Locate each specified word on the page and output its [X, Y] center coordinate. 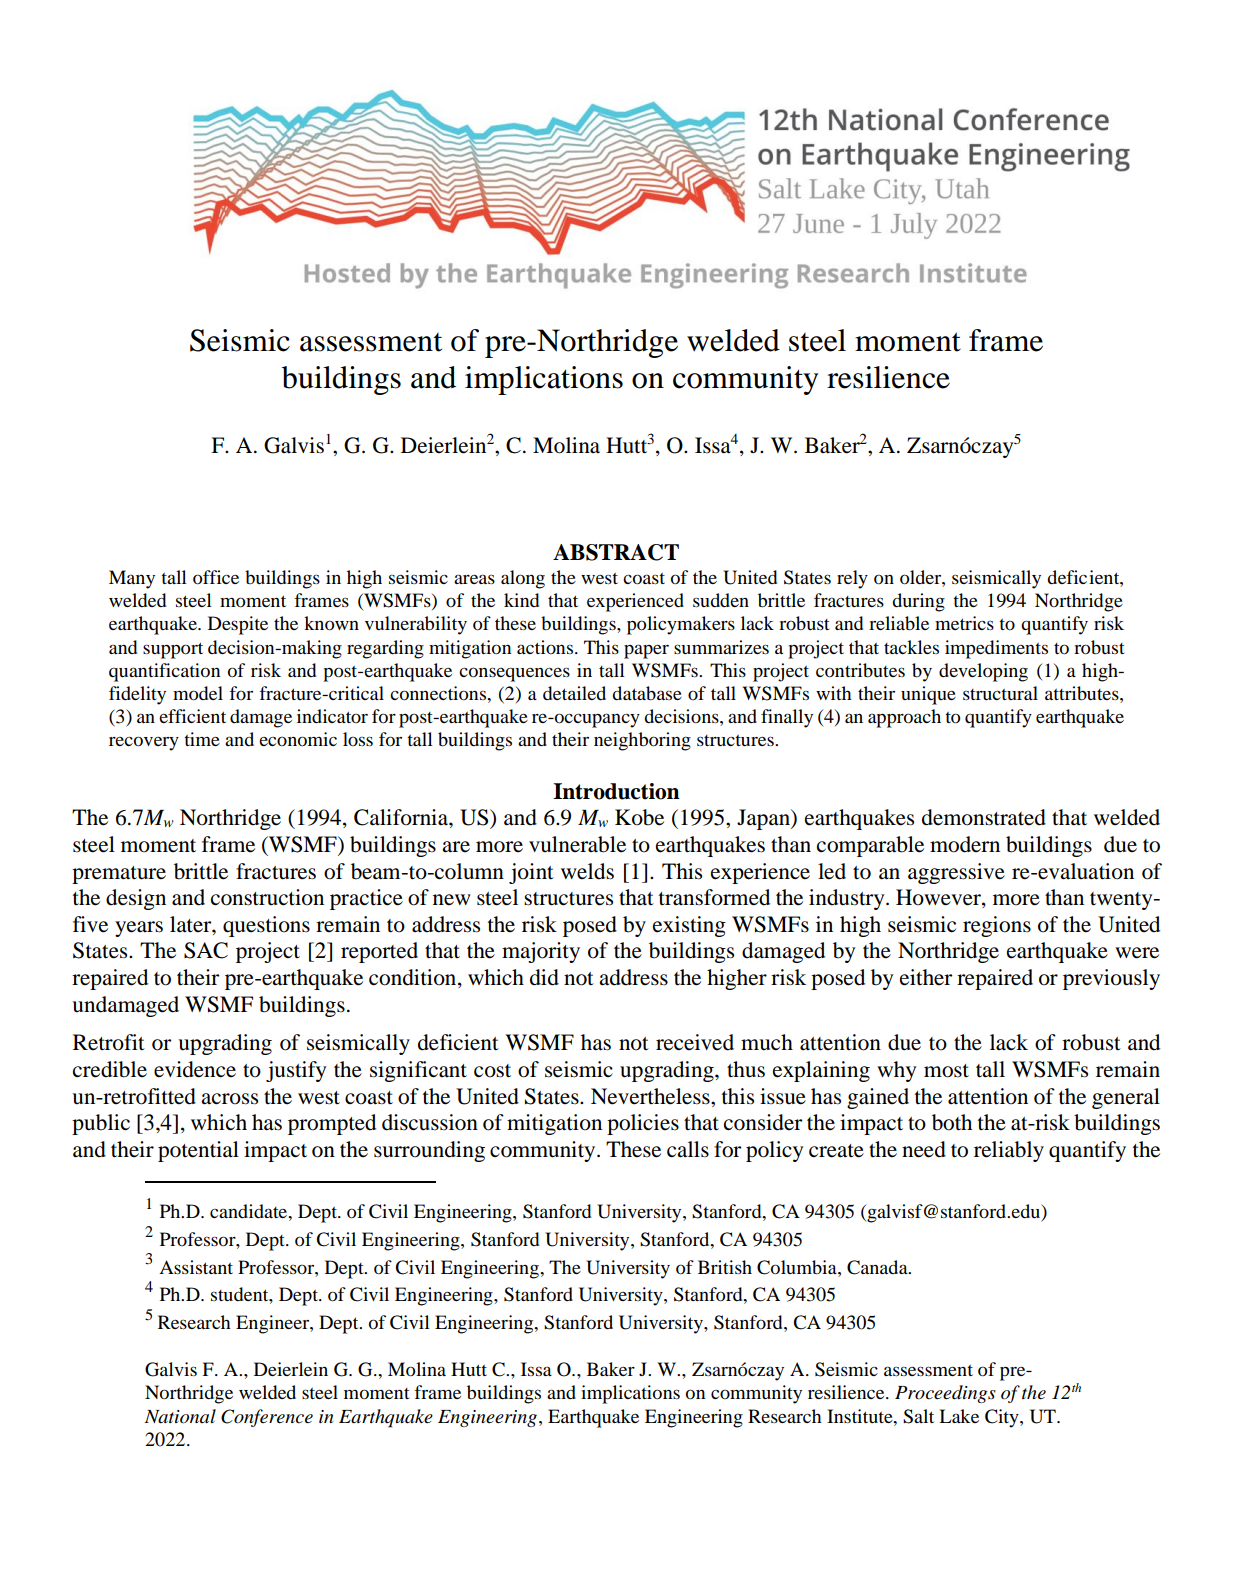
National [180, 1416]
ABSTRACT [616, 552]
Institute [861, 1416]
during [918, 602]
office [216, 577]
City [1003, 1418]
